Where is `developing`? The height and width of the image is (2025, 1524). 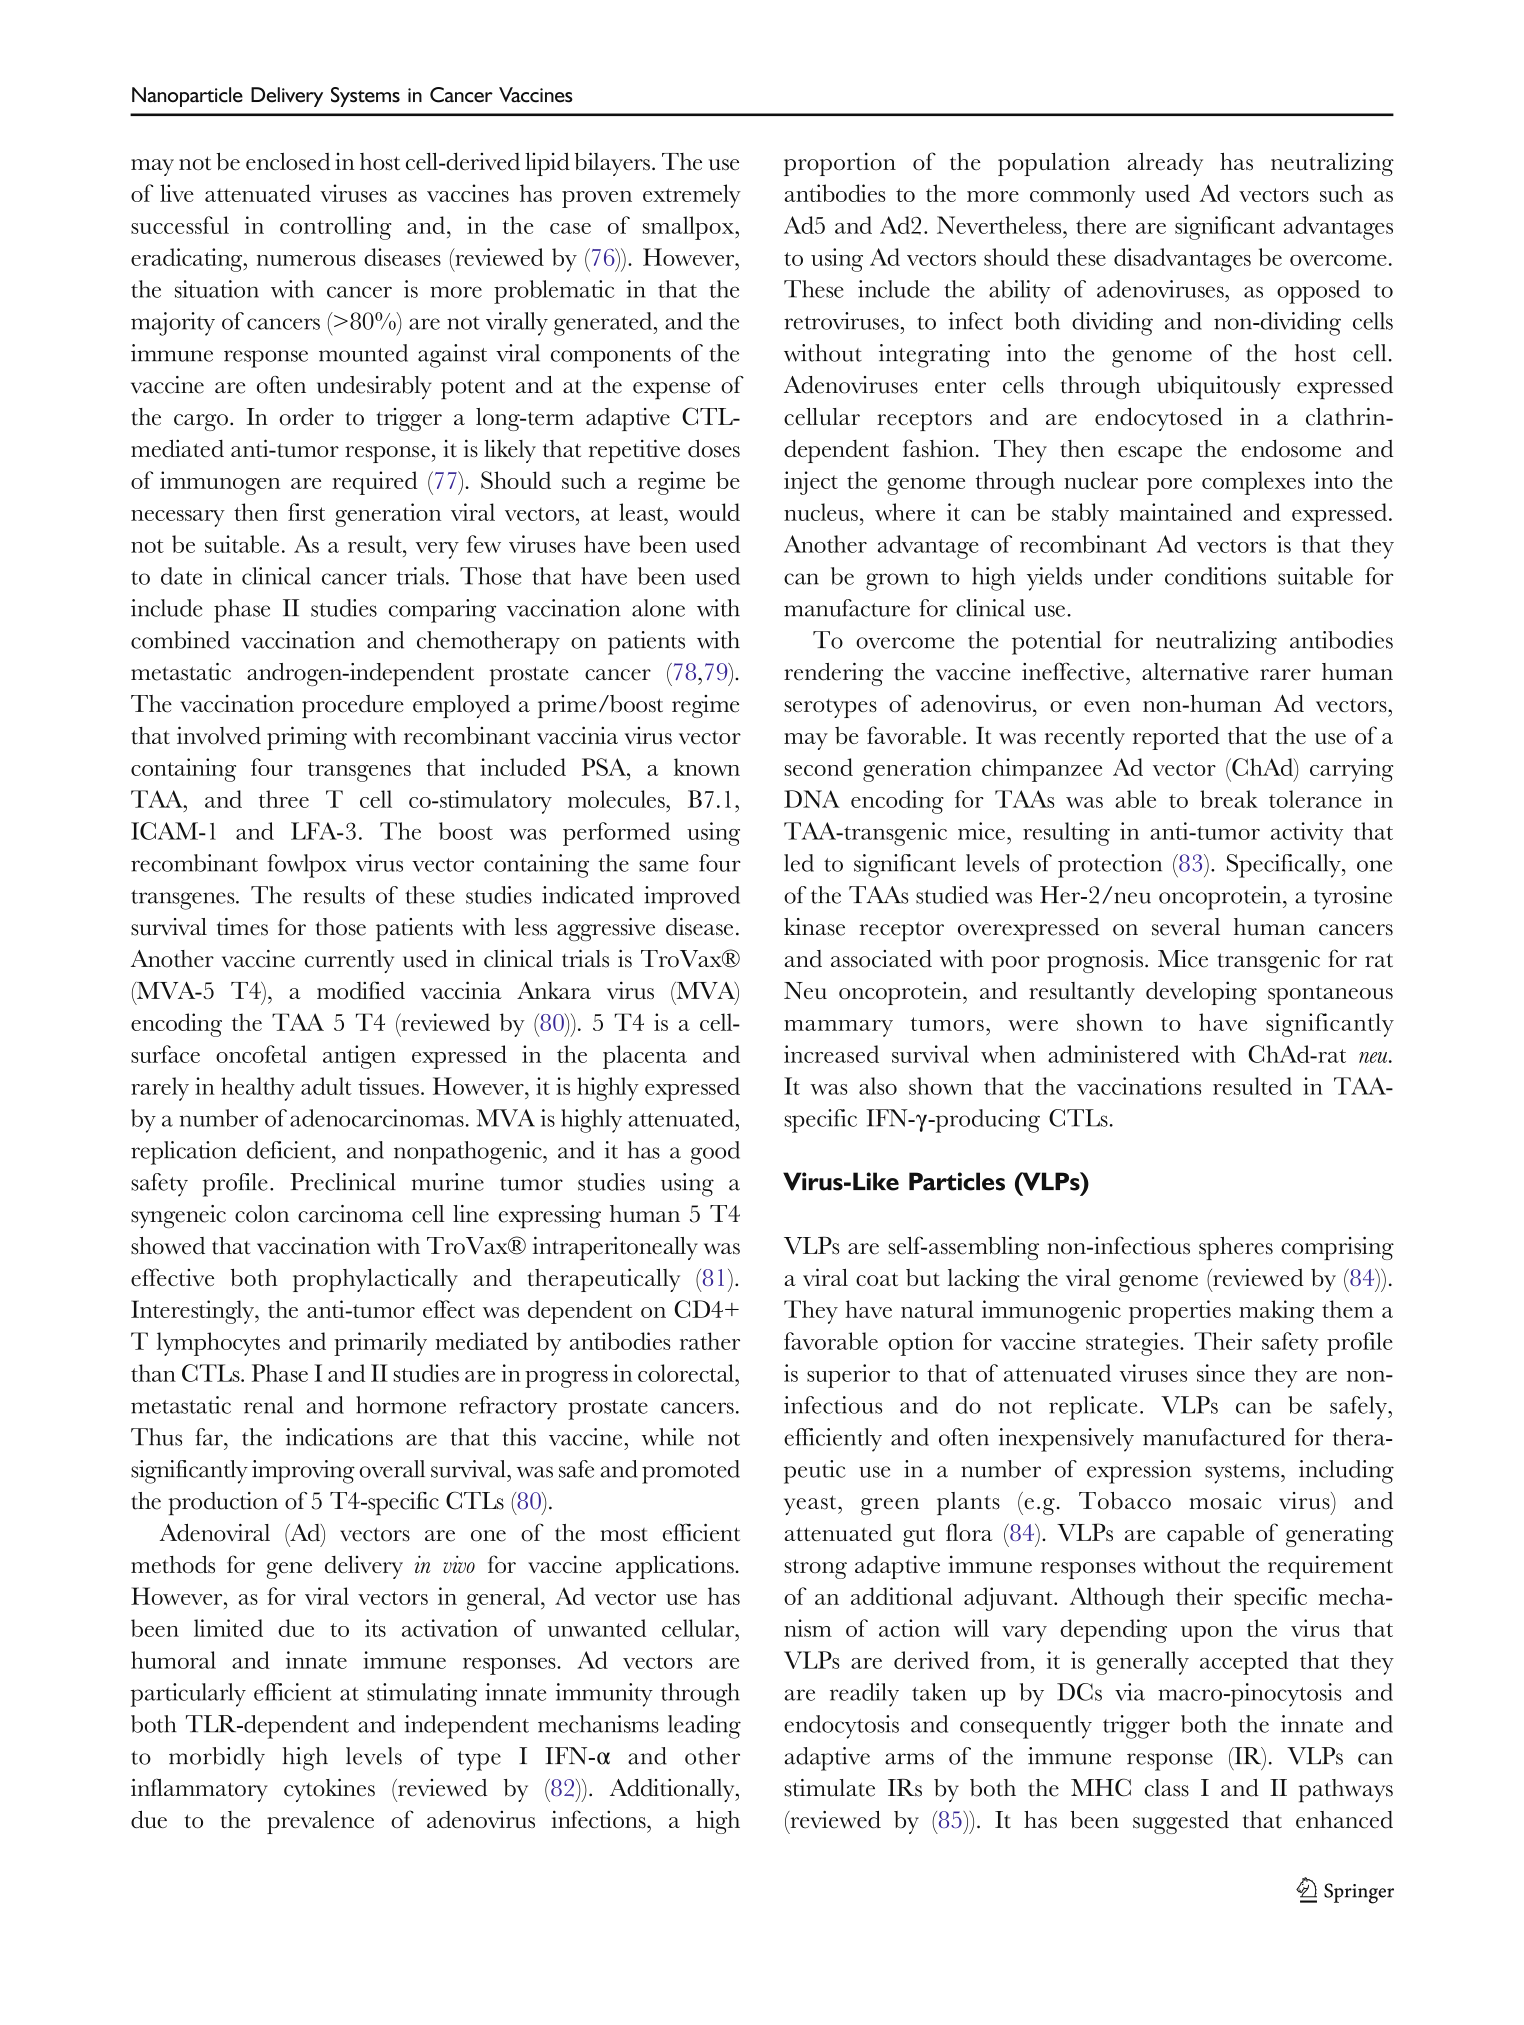
developing is located at coordinates (1201, 993).
